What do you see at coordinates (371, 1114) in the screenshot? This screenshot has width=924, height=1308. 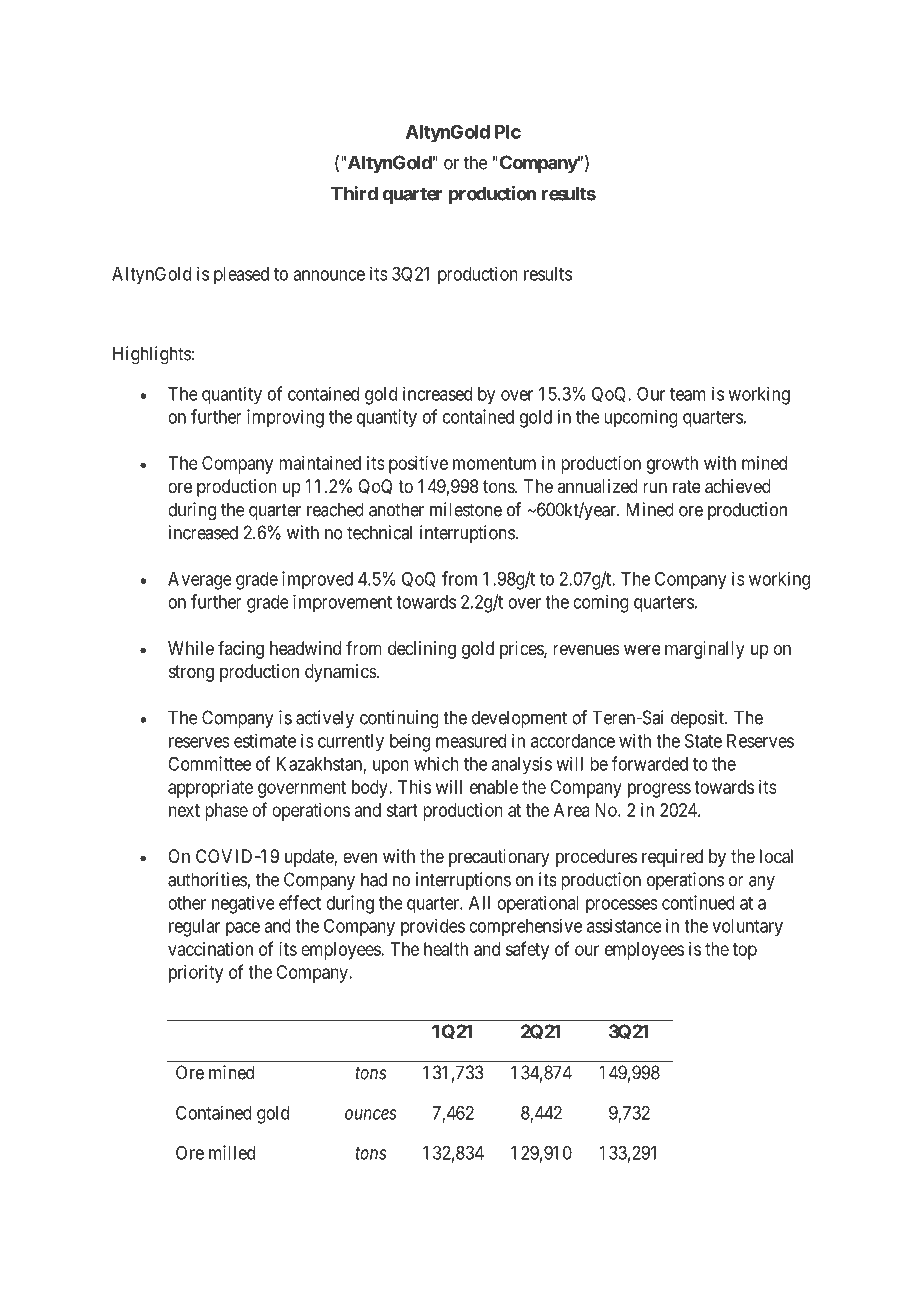 I see `ounces` at bounding box center [371, 1114].
